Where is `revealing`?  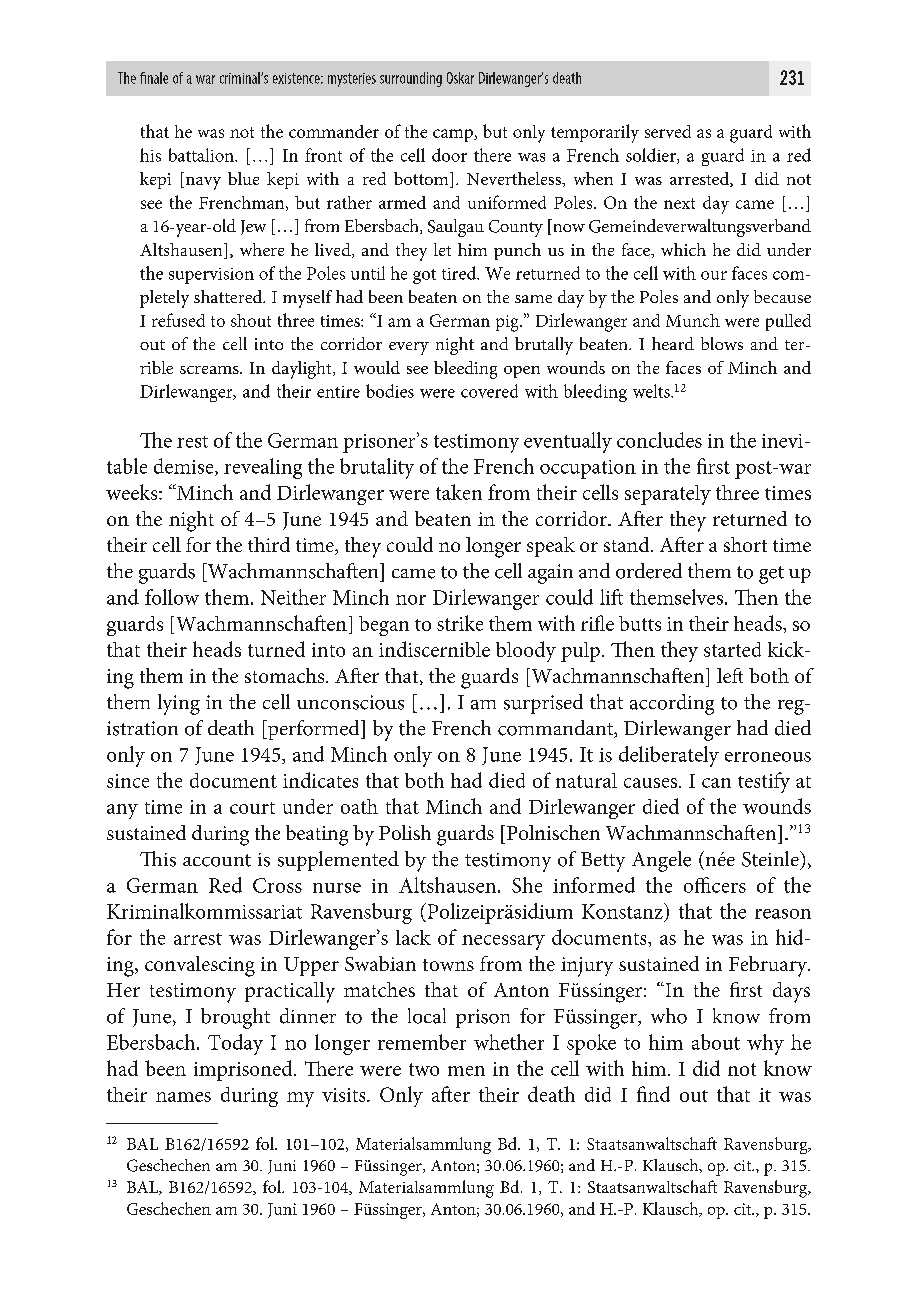
revealing is located at coordinates (263, 468).
